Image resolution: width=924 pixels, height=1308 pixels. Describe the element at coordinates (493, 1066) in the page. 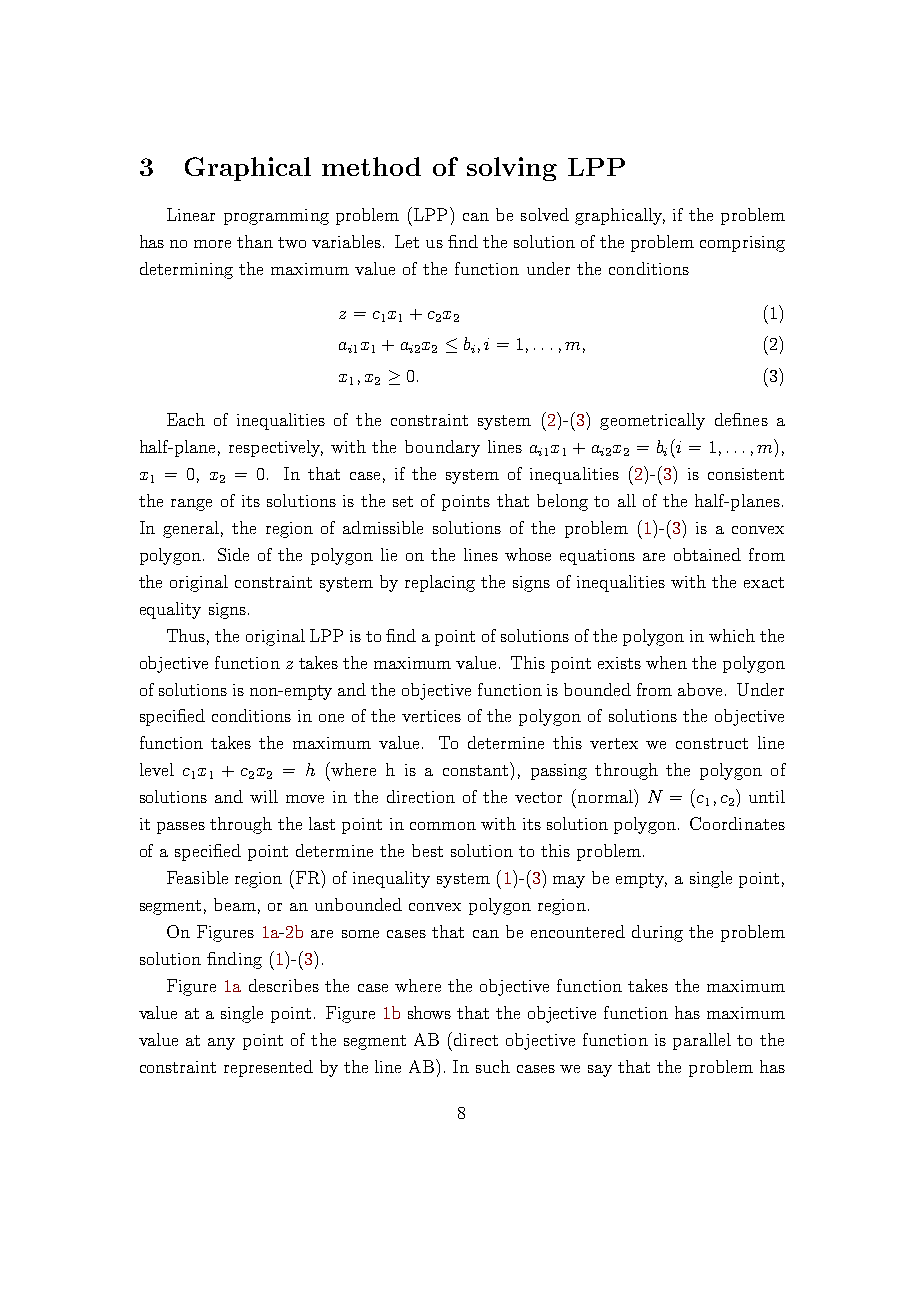

I see `such` at that location.
